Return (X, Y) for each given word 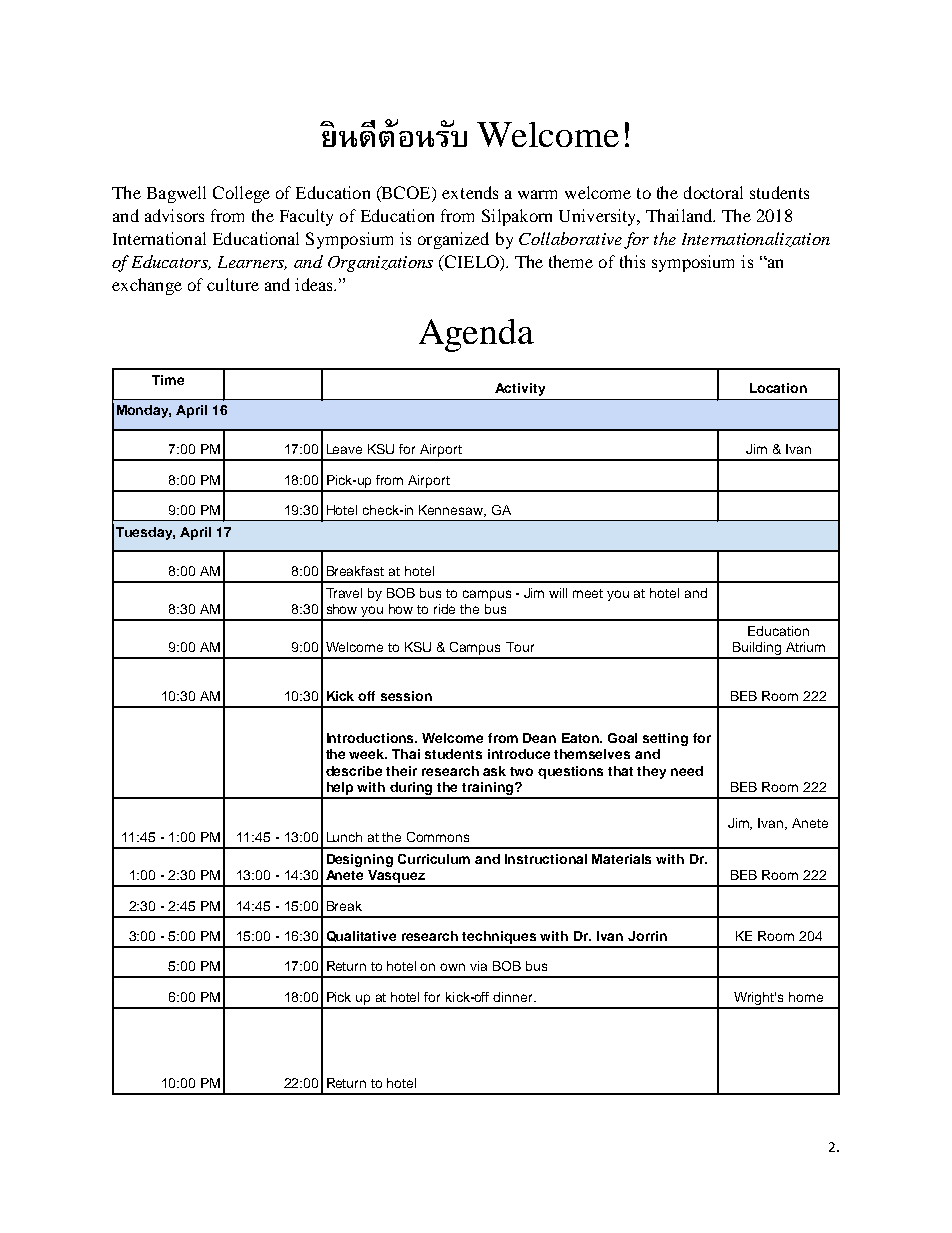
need (687, 771)
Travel (344, 593)
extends (470, 192)
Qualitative (361, 936)
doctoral (713, 192)
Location (778, 388)
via (478, 966)
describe (354, 771)
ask (494, 771)
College (241, 194)
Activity (520, 389)
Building (756, 650)
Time (168, 380)
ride (444, 609)
